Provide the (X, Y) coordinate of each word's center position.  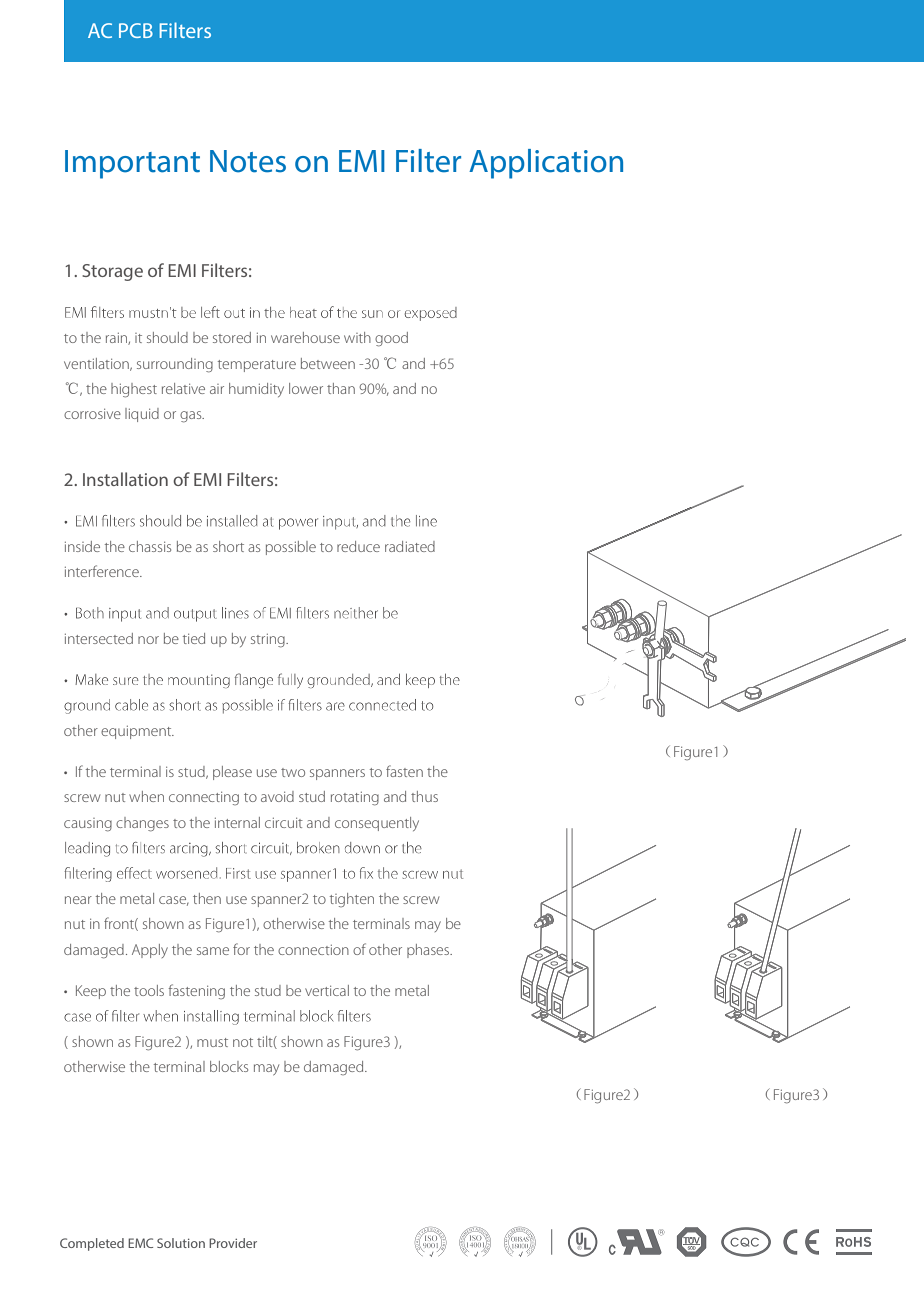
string (269, 641)
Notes (248, 161)
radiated (410, 546)
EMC (140, 1243)
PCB (136, 30)
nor (148, 640)
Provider (233, 1243)
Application (546, 164)
